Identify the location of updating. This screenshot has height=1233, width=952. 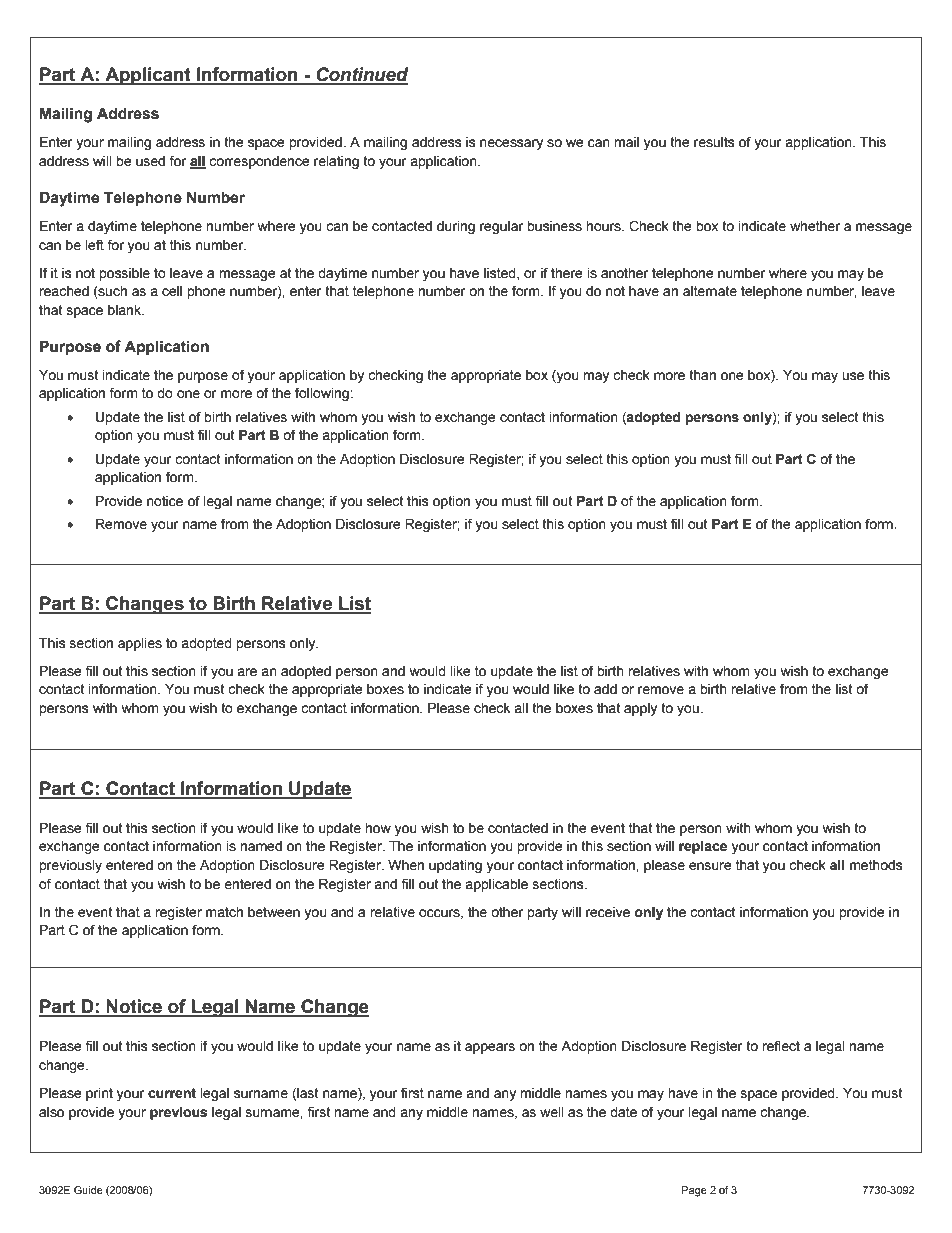
(455, 866).
